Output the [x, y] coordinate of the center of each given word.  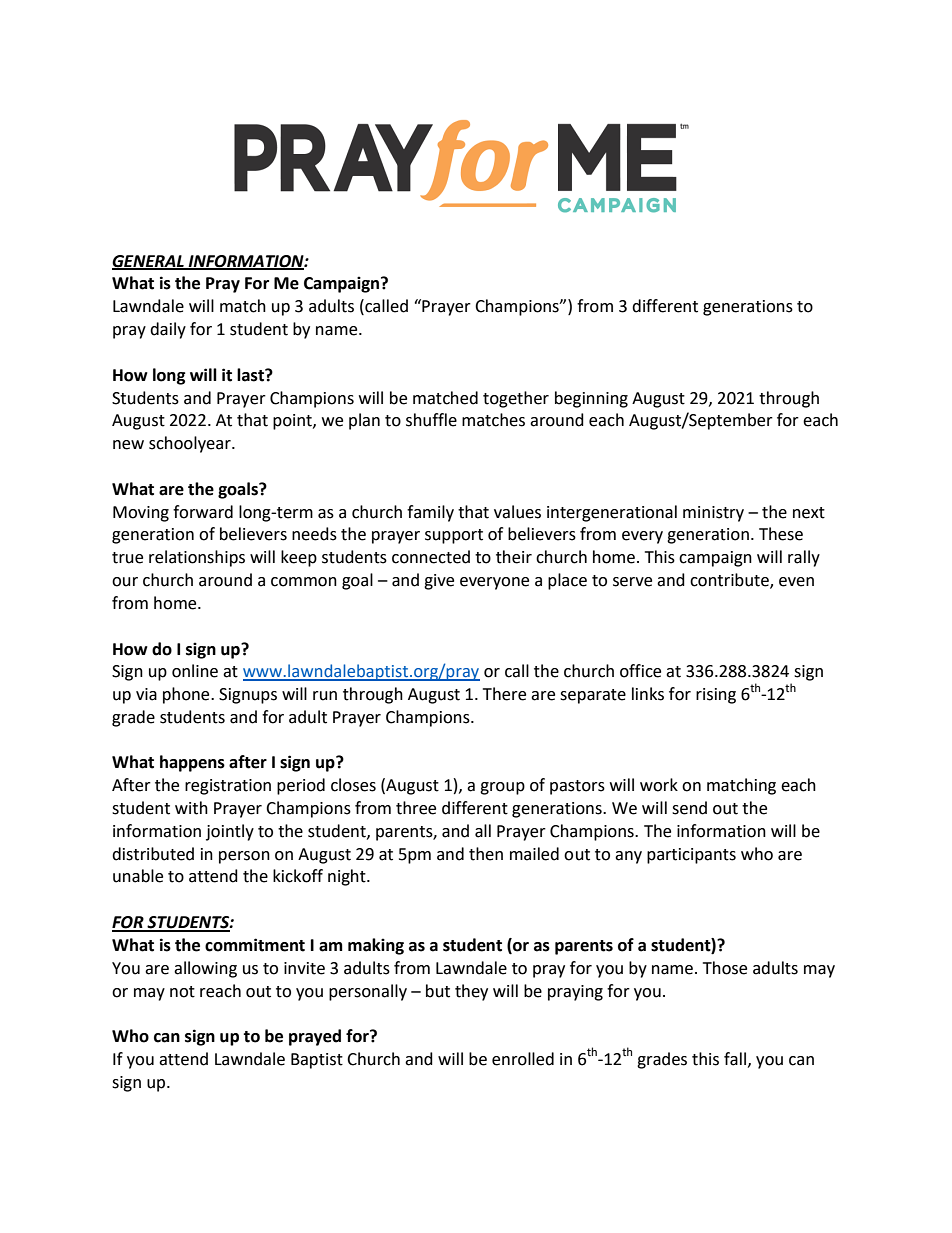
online [195, 671]
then [486, 854]
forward [203, 512]
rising [716, 696]
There [504, 694]
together [516, 399]
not [182, 992]
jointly [230, 832]
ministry [713, 514]
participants [691, 856]
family [430, 513]
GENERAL [149, 262]
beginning [591, 399]
